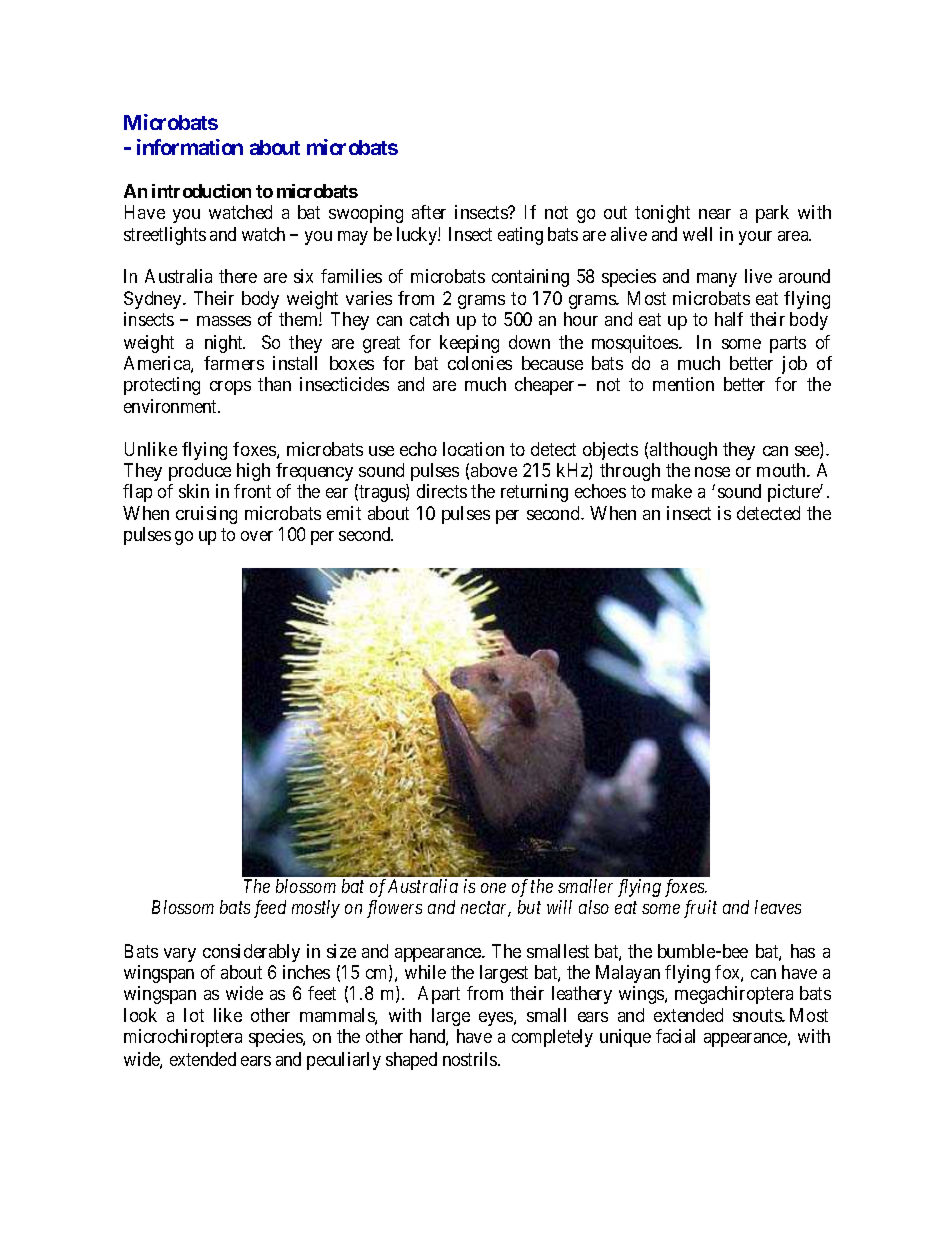  Describe the element at coordinates (201, 191) in the image. I see `introduction` at that location.
